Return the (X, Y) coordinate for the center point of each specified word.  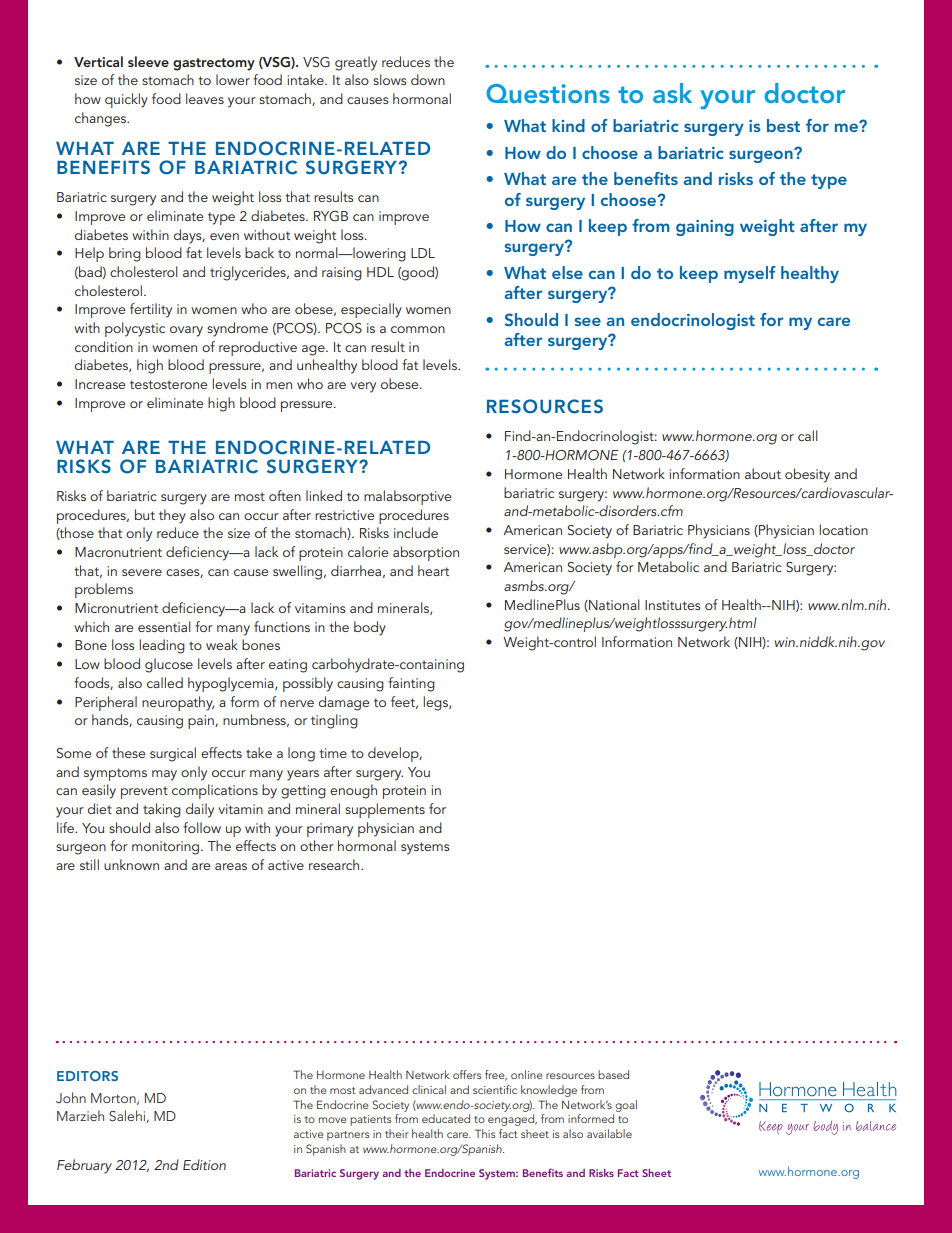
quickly (126, 100)
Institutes (673, 605)
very (363, 387)
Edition (204, 1164)
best (783, 125)
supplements (385, 810)
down (428, 79)
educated (446, 1118)
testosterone (168, 384)
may (164, 775)
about (763, 473)
